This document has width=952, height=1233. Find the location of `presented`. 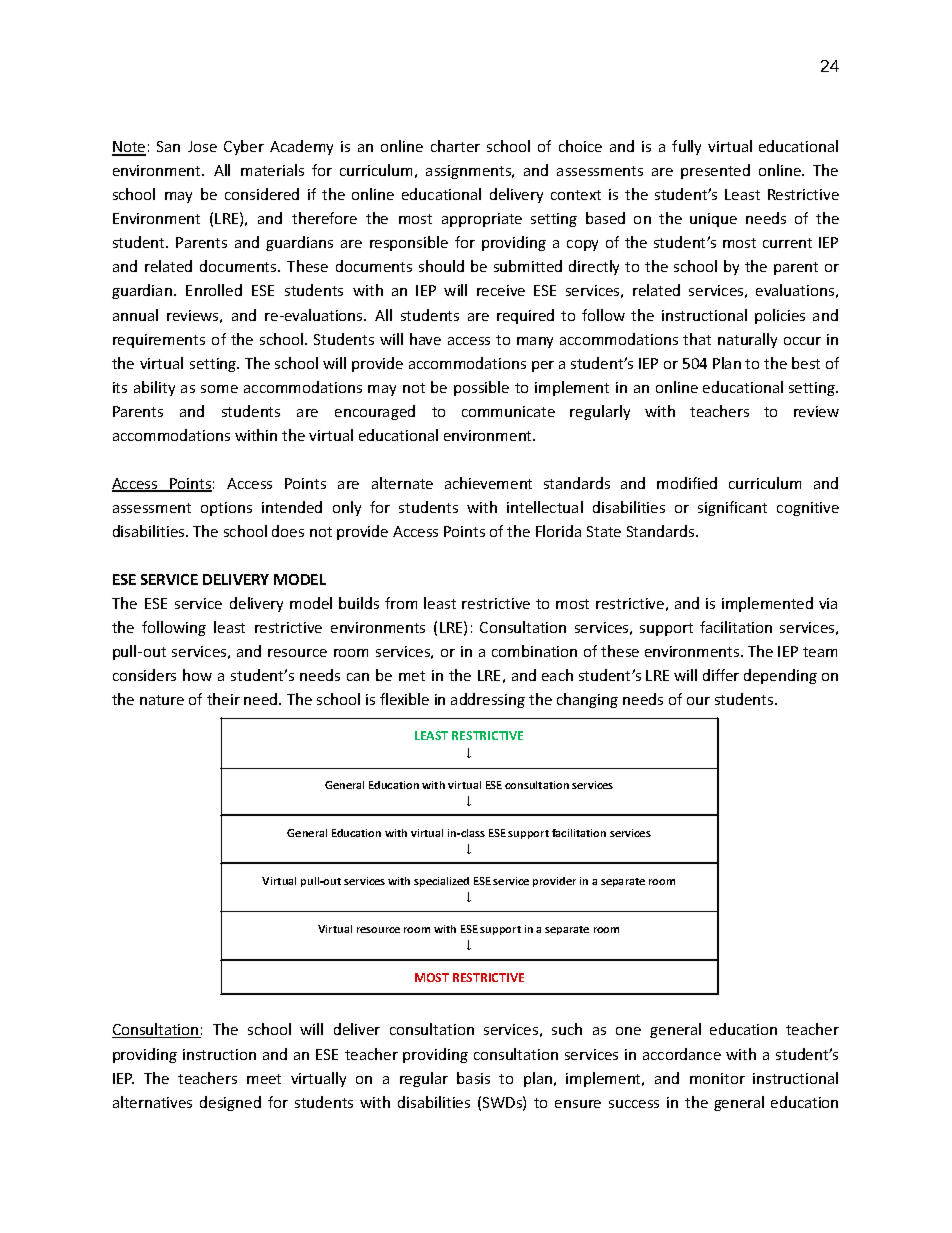

presented is located at coordinates (715, 171).
